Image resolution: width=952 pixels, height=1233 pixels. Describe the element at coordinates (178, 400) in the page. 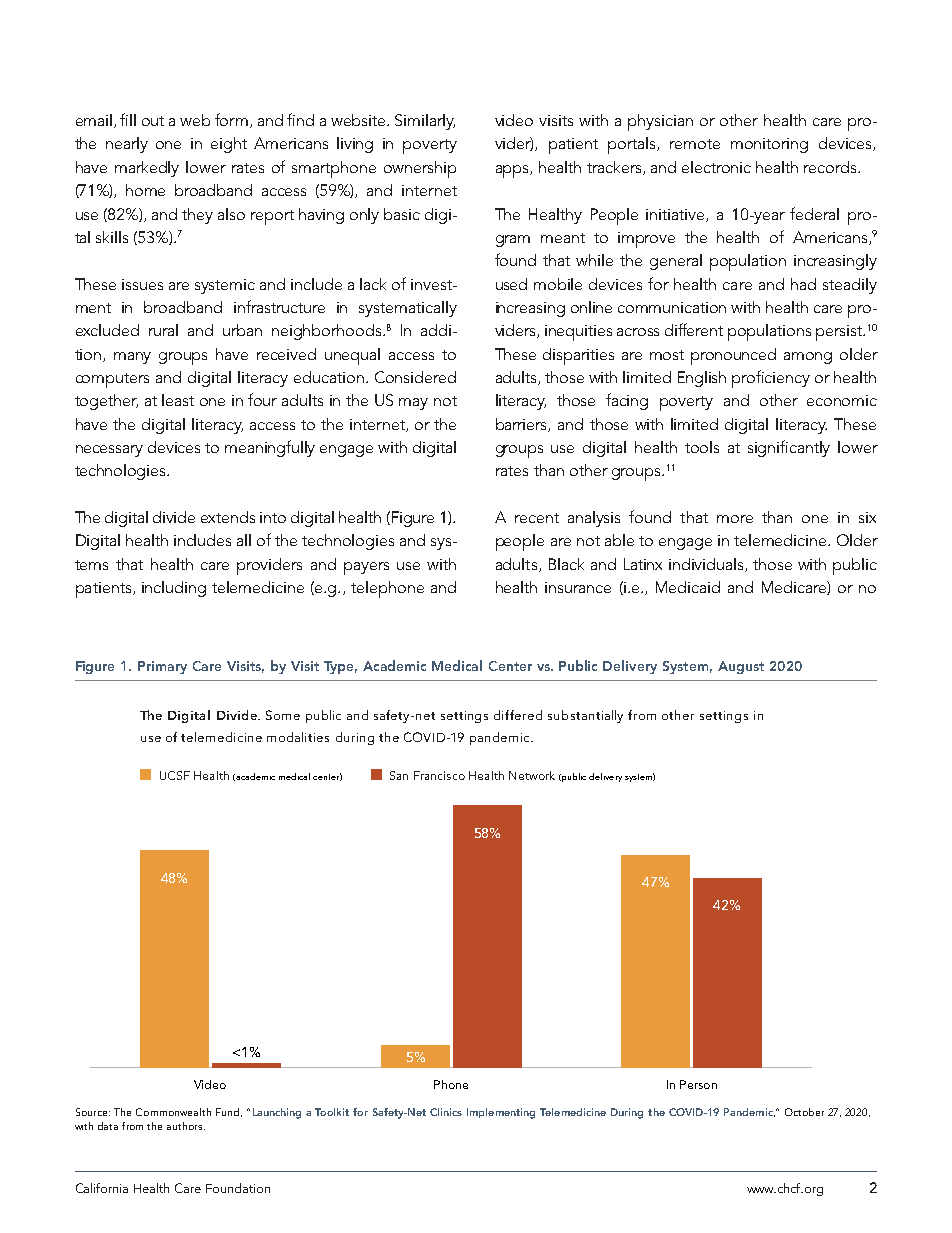

I see `least` at that location.
